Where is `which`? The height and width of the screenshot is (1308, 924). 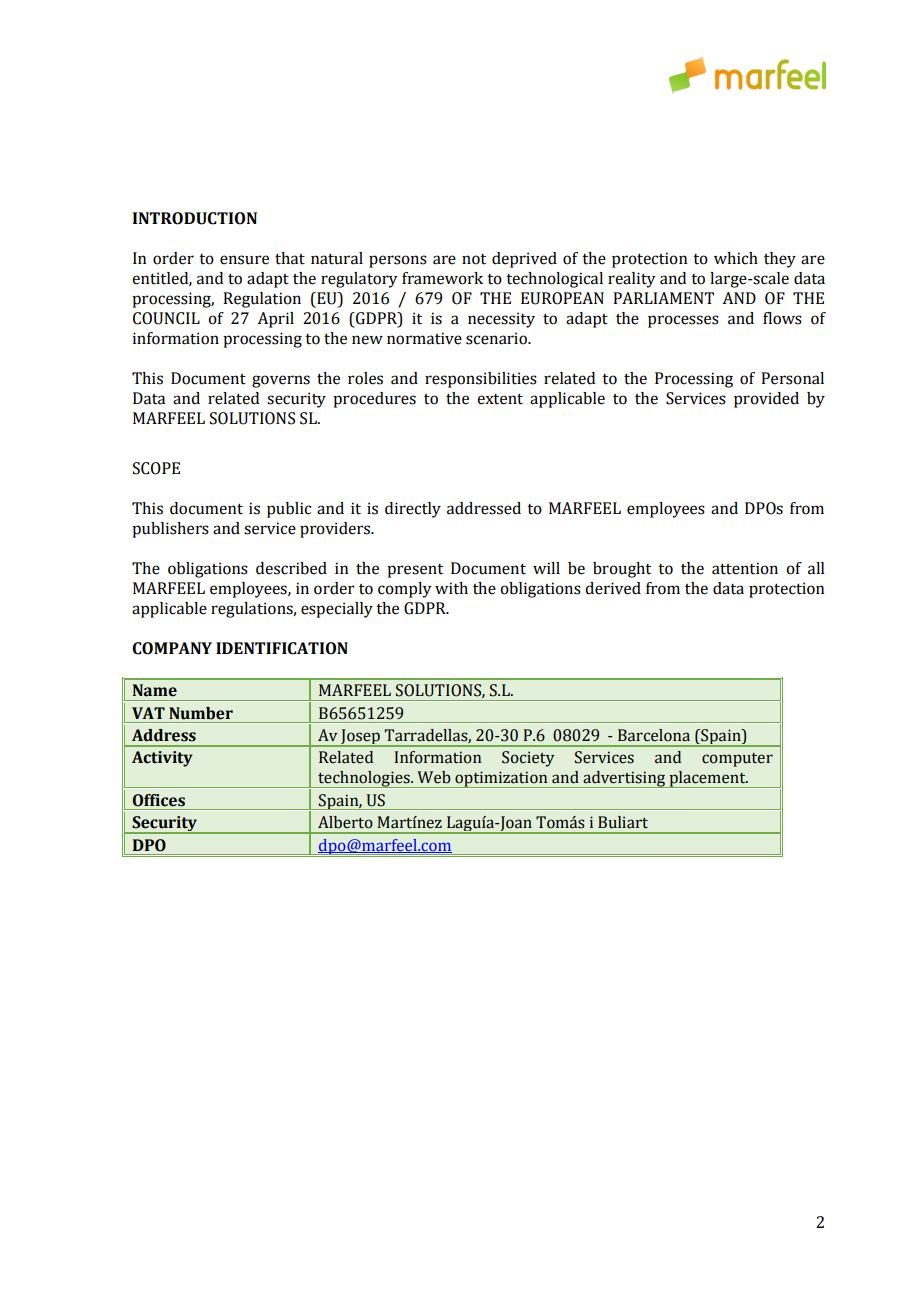 which is located at coordinates (736, 258).
